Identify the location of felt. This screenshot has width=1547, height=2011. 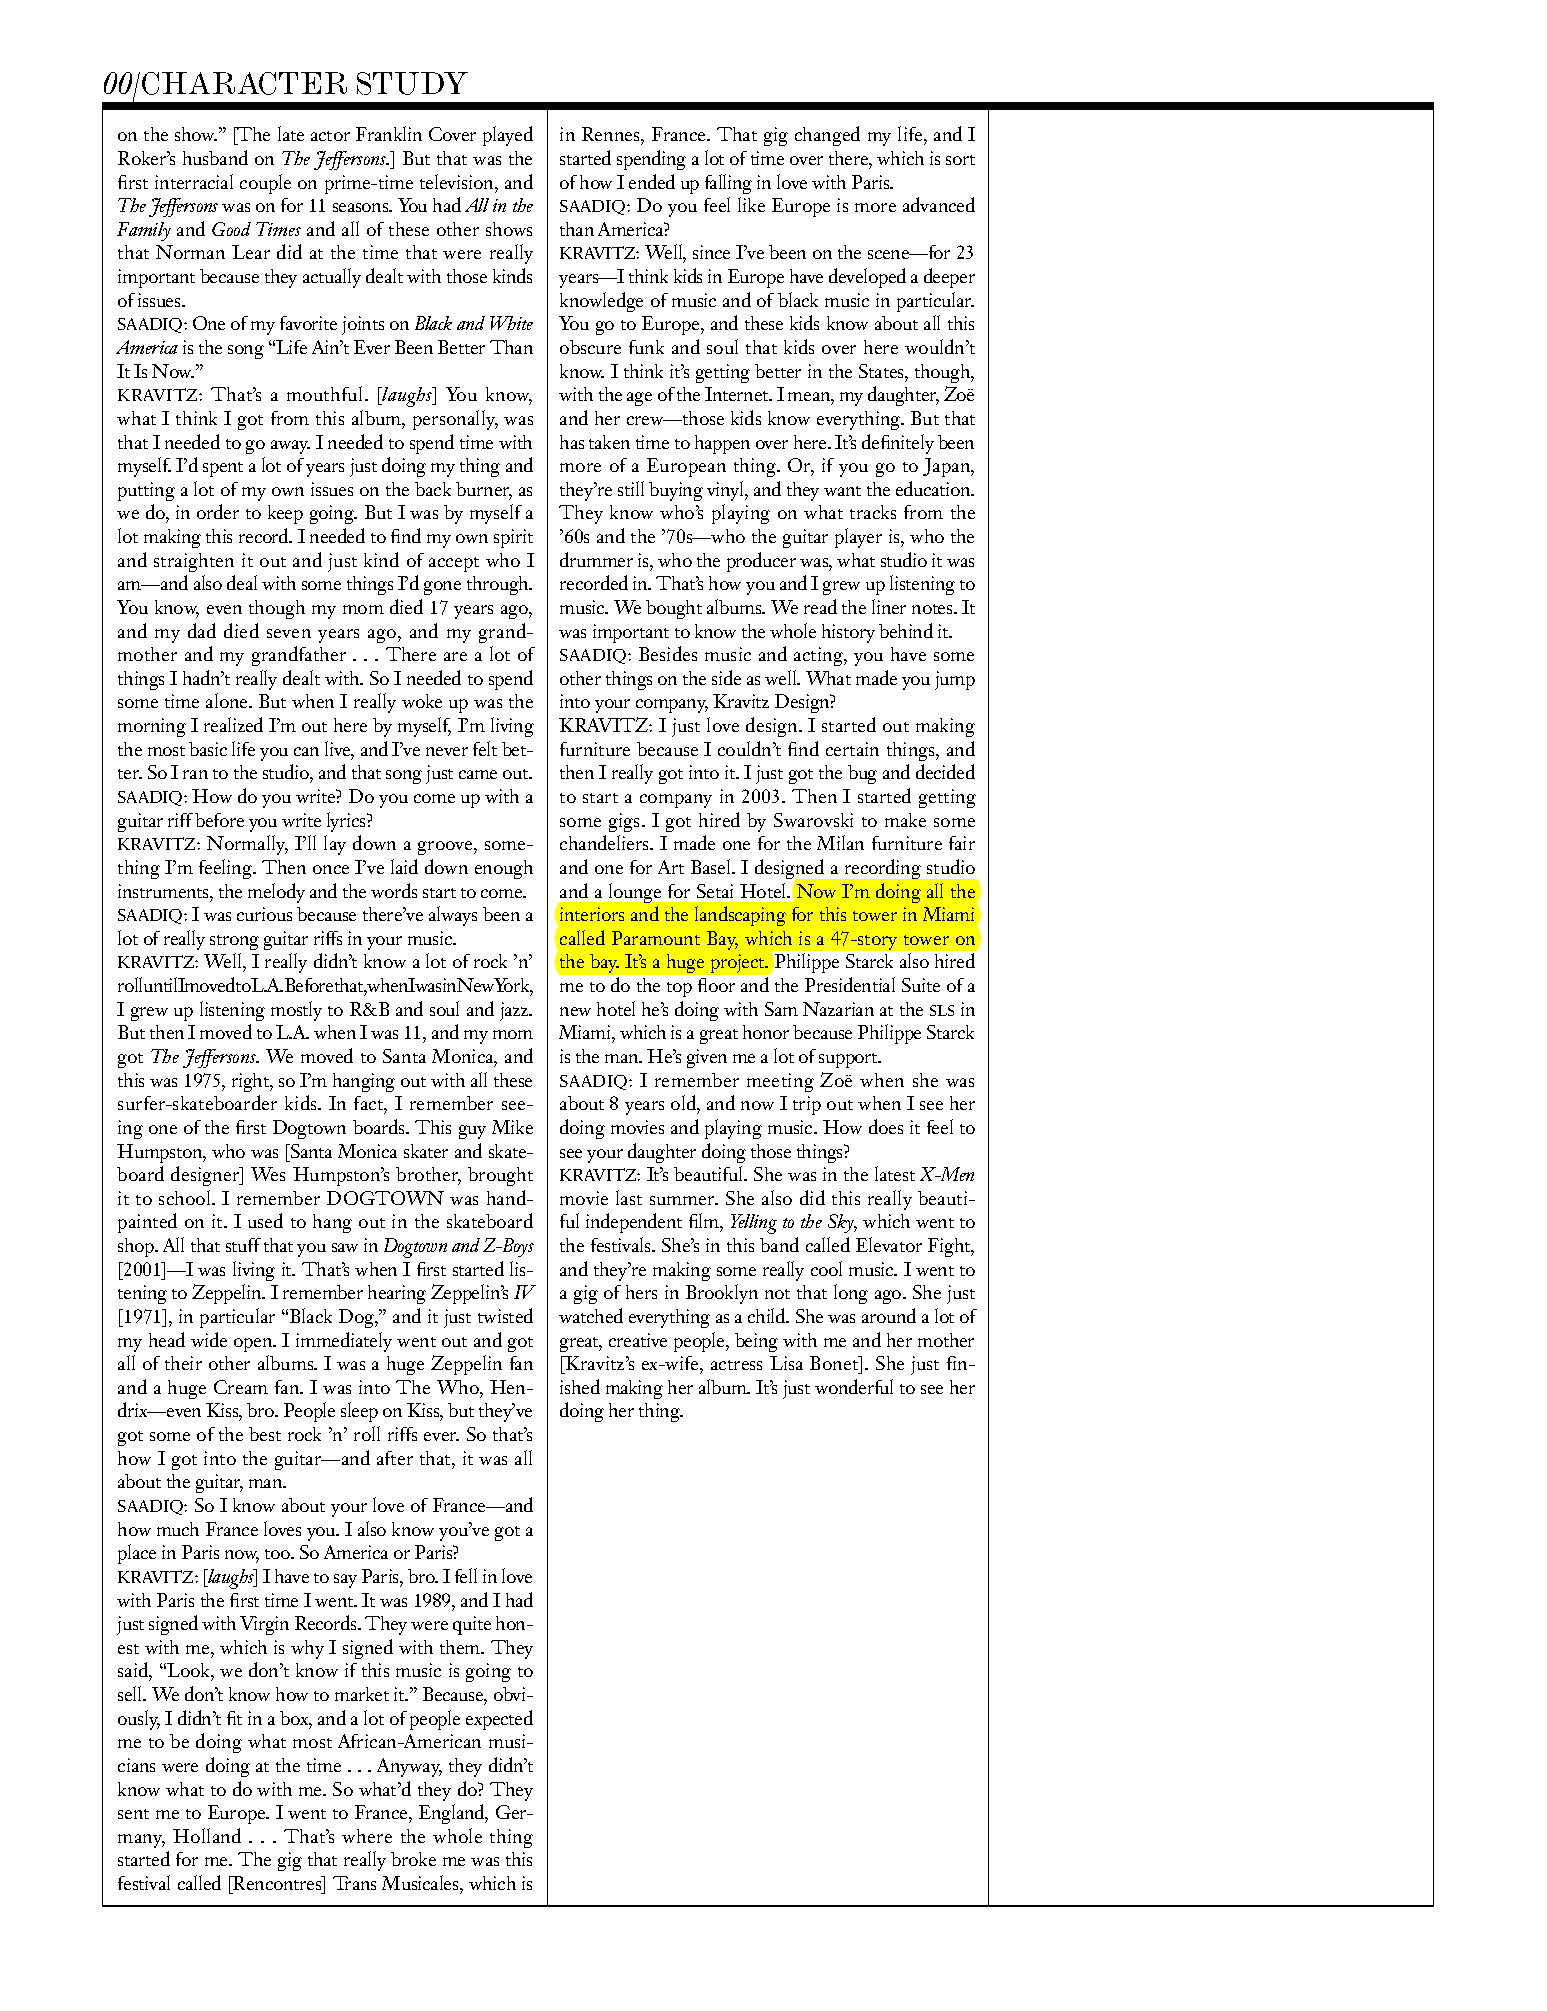
(485, 748).
